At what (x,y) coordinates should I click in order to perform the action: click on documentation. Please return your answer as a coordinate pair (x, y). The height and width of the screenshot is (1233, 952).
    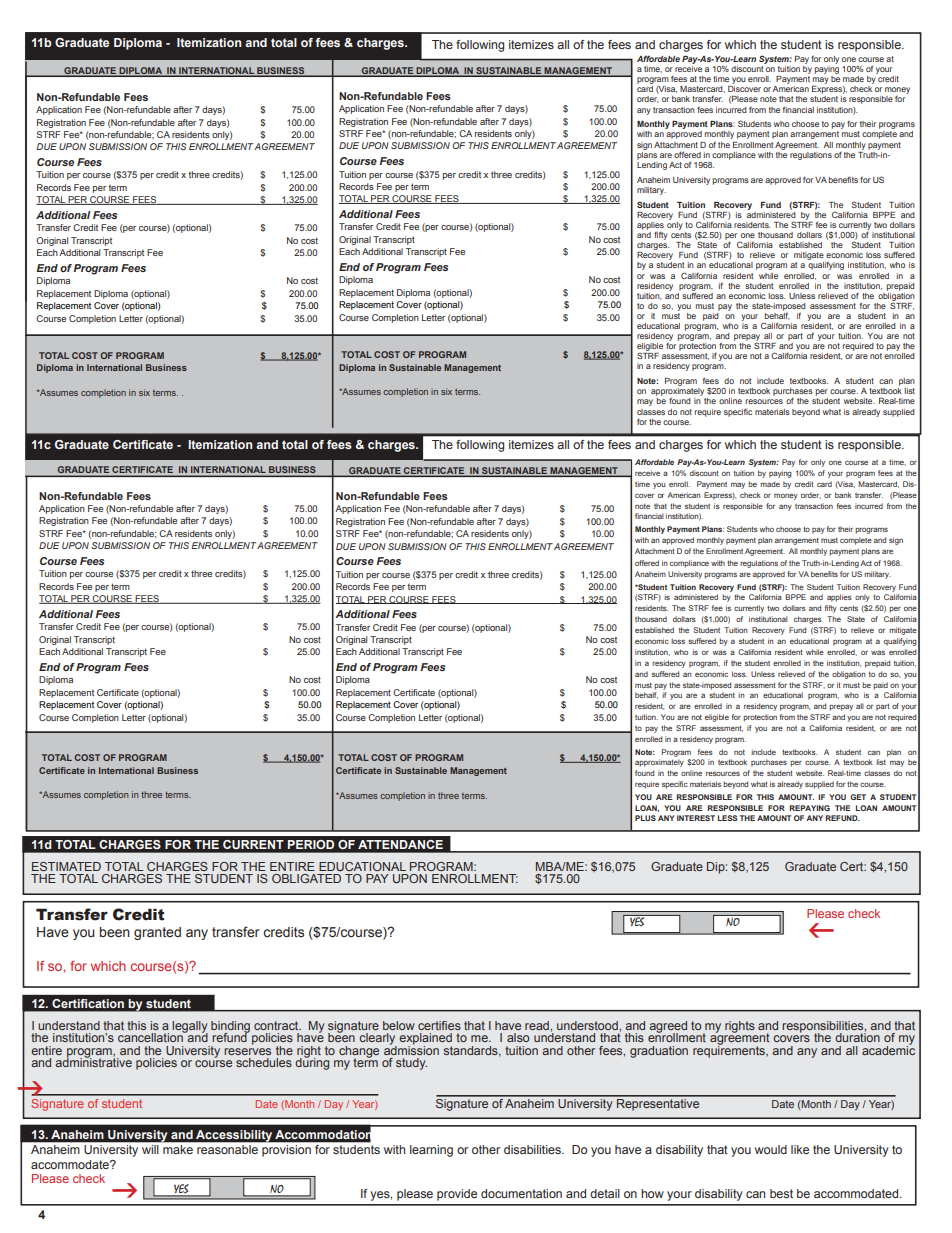
    Looking at the image, I should click on (521, 1193).
